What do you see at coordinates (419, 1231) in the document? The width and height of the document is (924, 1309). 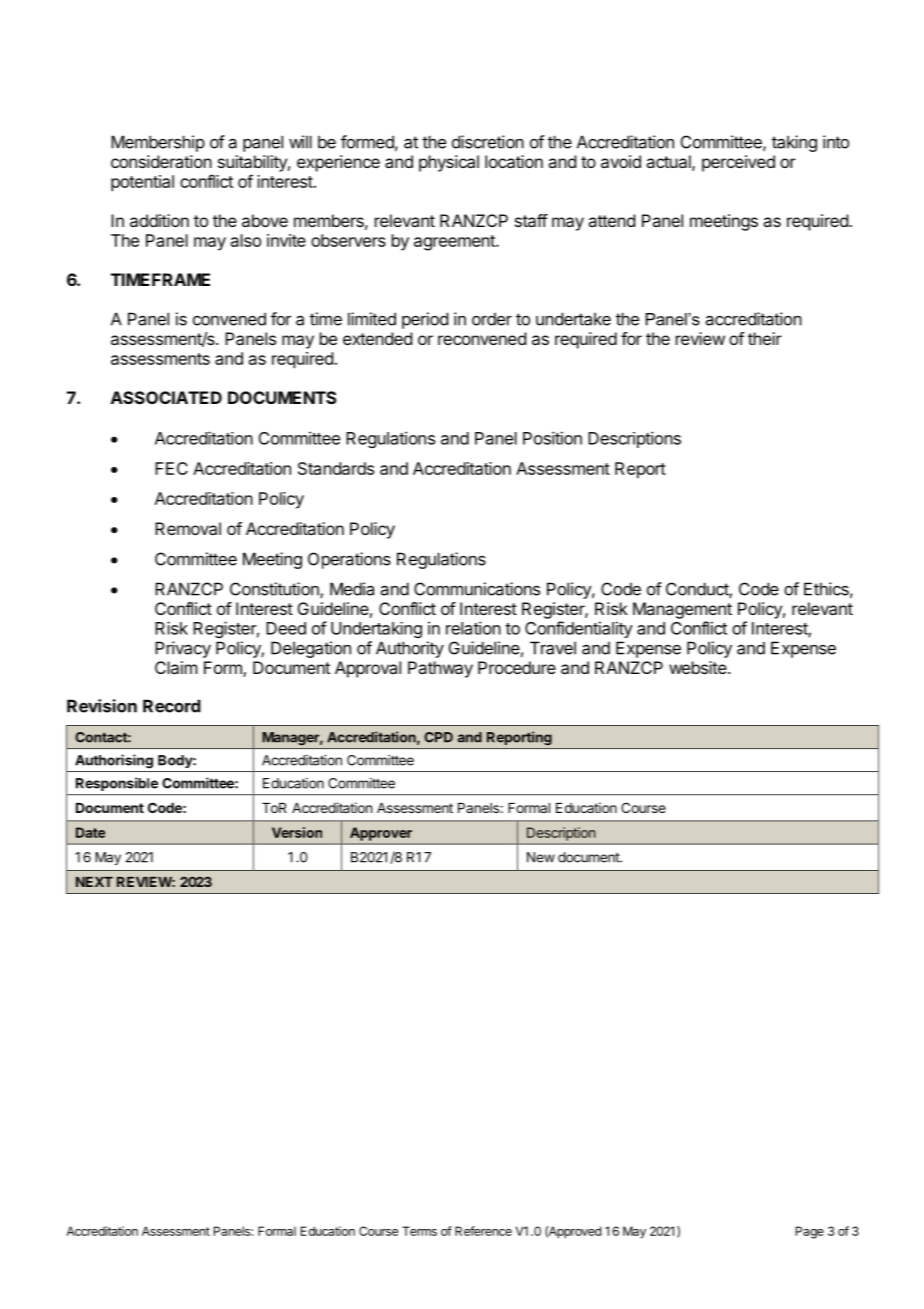 I see `Terms` at bounding box center [419, 1231].
